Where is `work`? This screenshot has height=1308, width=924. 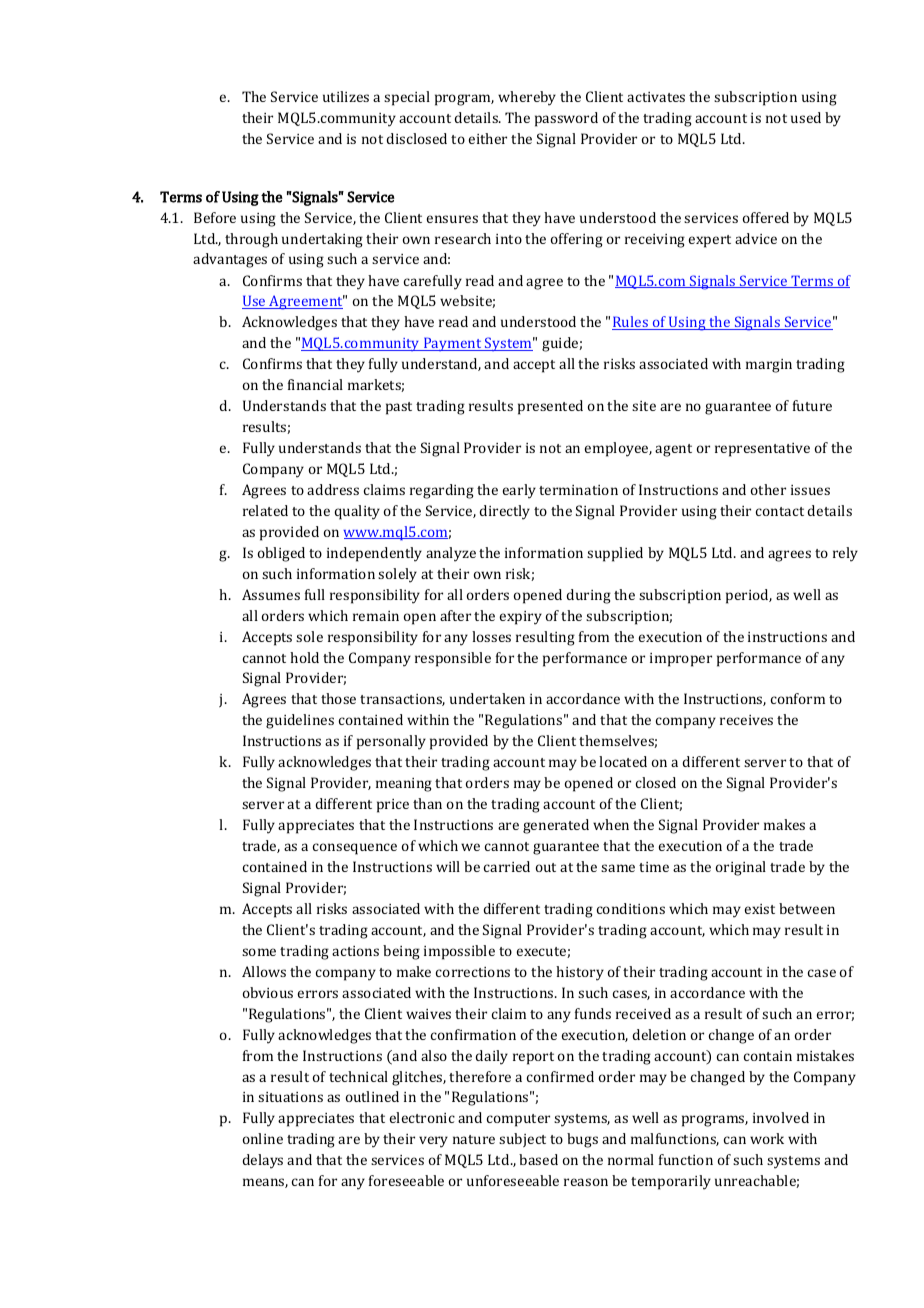 work is located at coordinates (767, 1138).
